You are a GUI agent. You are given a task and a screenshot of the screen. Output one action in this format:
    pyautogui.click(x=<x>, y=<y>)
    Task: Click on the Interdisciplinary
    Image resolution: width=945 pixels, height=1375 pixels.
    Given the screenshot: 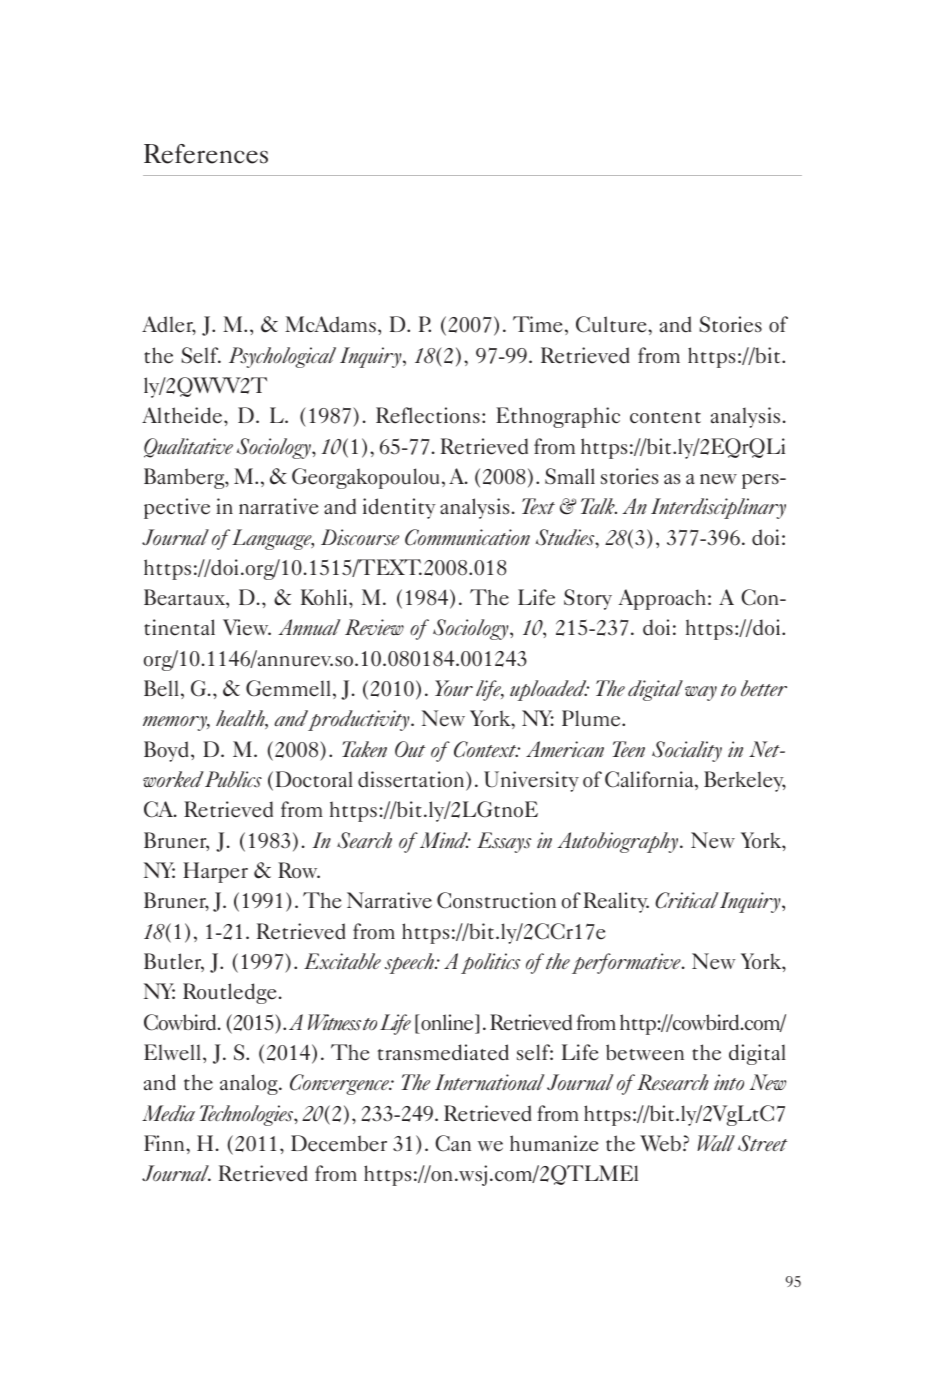 What is the action you would take?
    pyautogui.click(x=718, y=508)
